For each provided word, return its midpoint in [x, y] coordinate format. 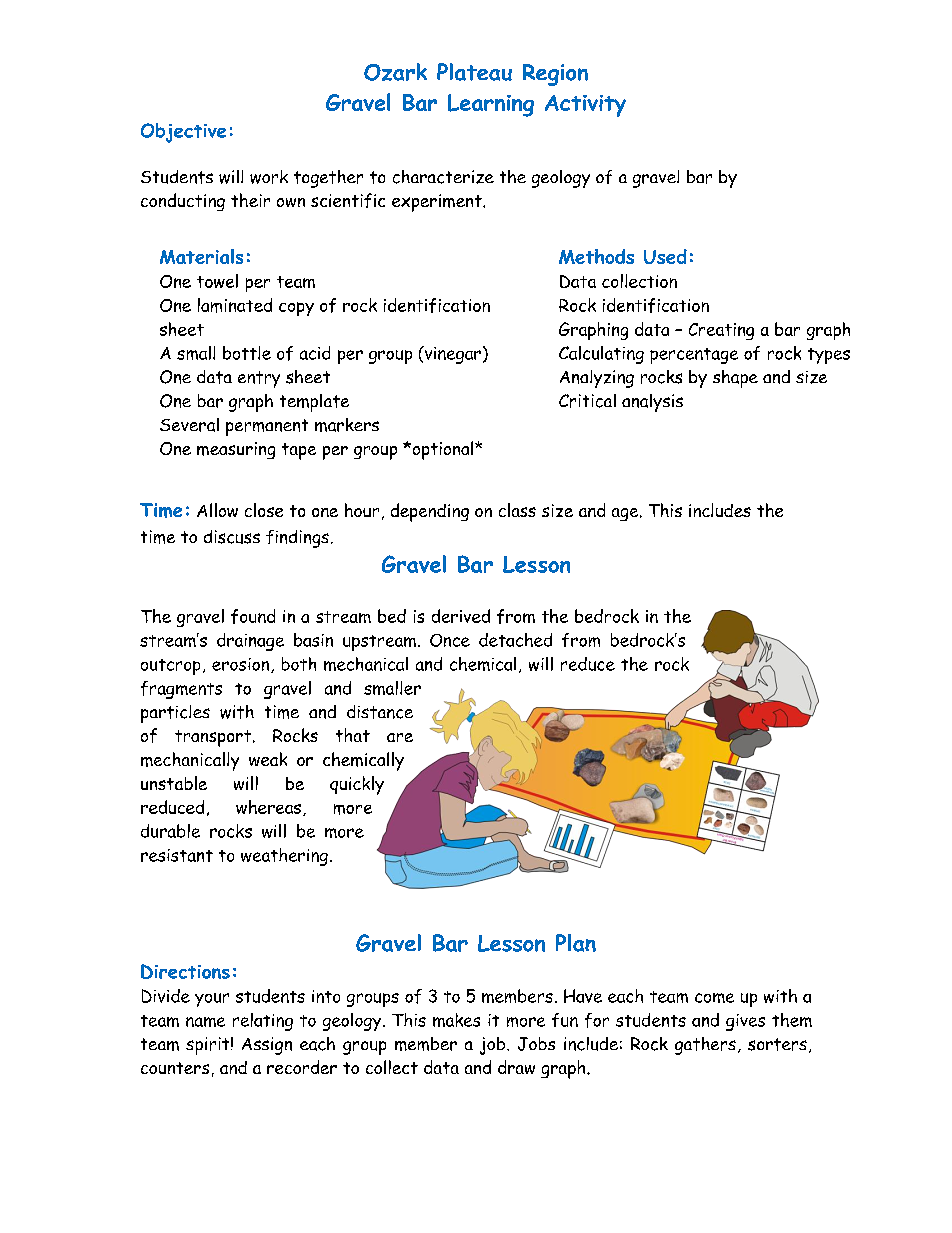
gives [745, 1022]
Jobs [536, 1044]
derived [461, 616]
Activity [585, 106]
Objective [183, 133]
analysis [652, 403]
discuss [232, 537]
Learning [491, 105]
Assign [267, 1046]
